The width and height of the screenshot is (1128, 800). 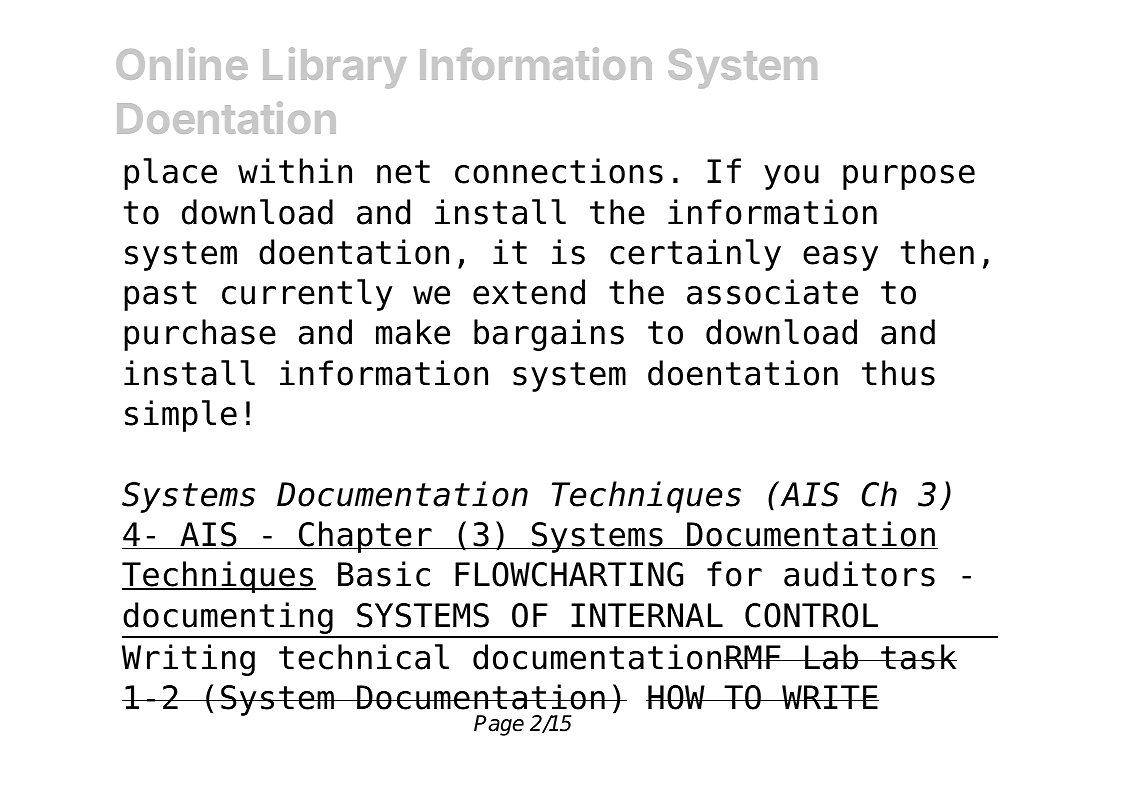 I want to click on Online, so click(x=182, y=63).
